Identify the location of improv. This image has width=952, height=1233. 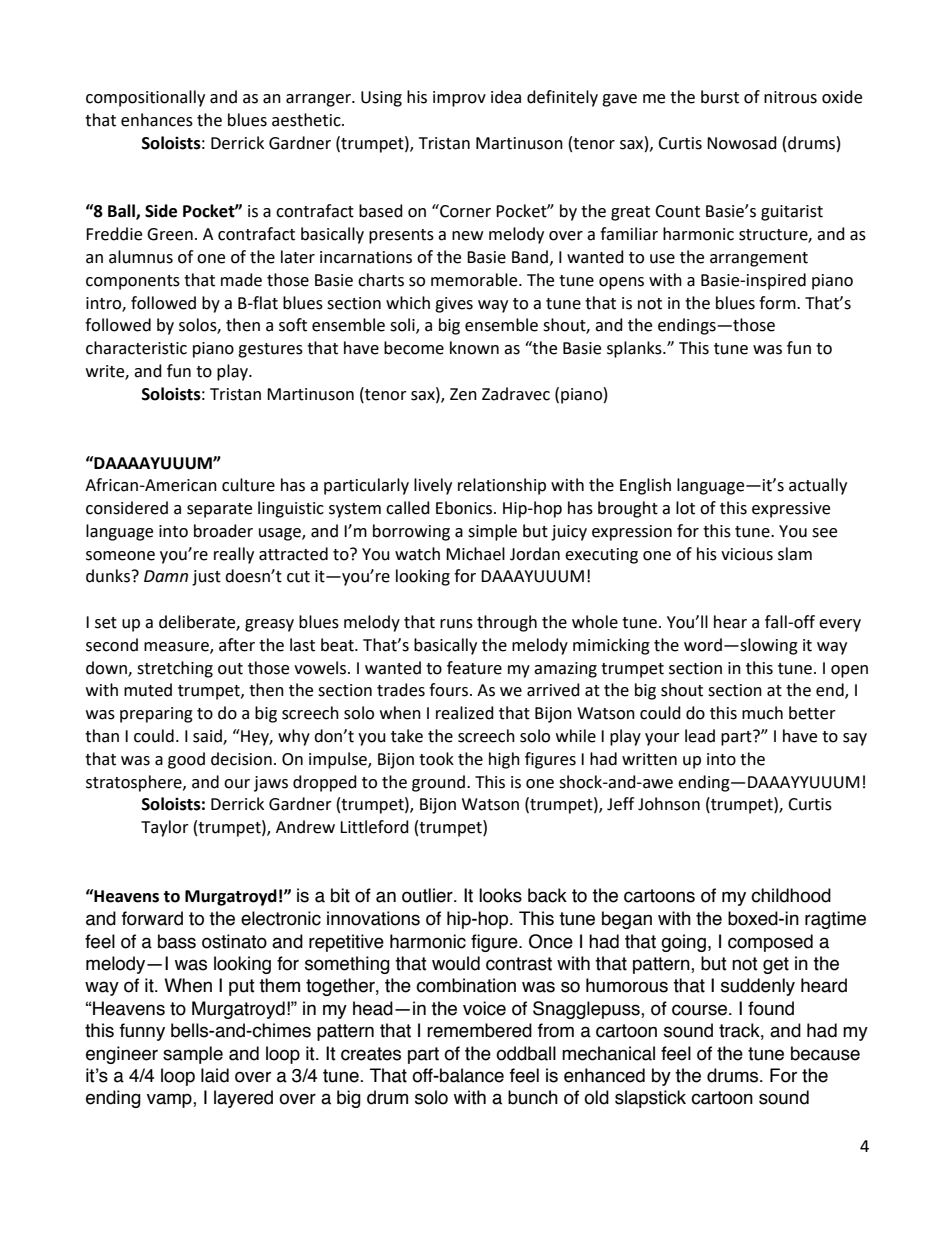
(459, 99).
